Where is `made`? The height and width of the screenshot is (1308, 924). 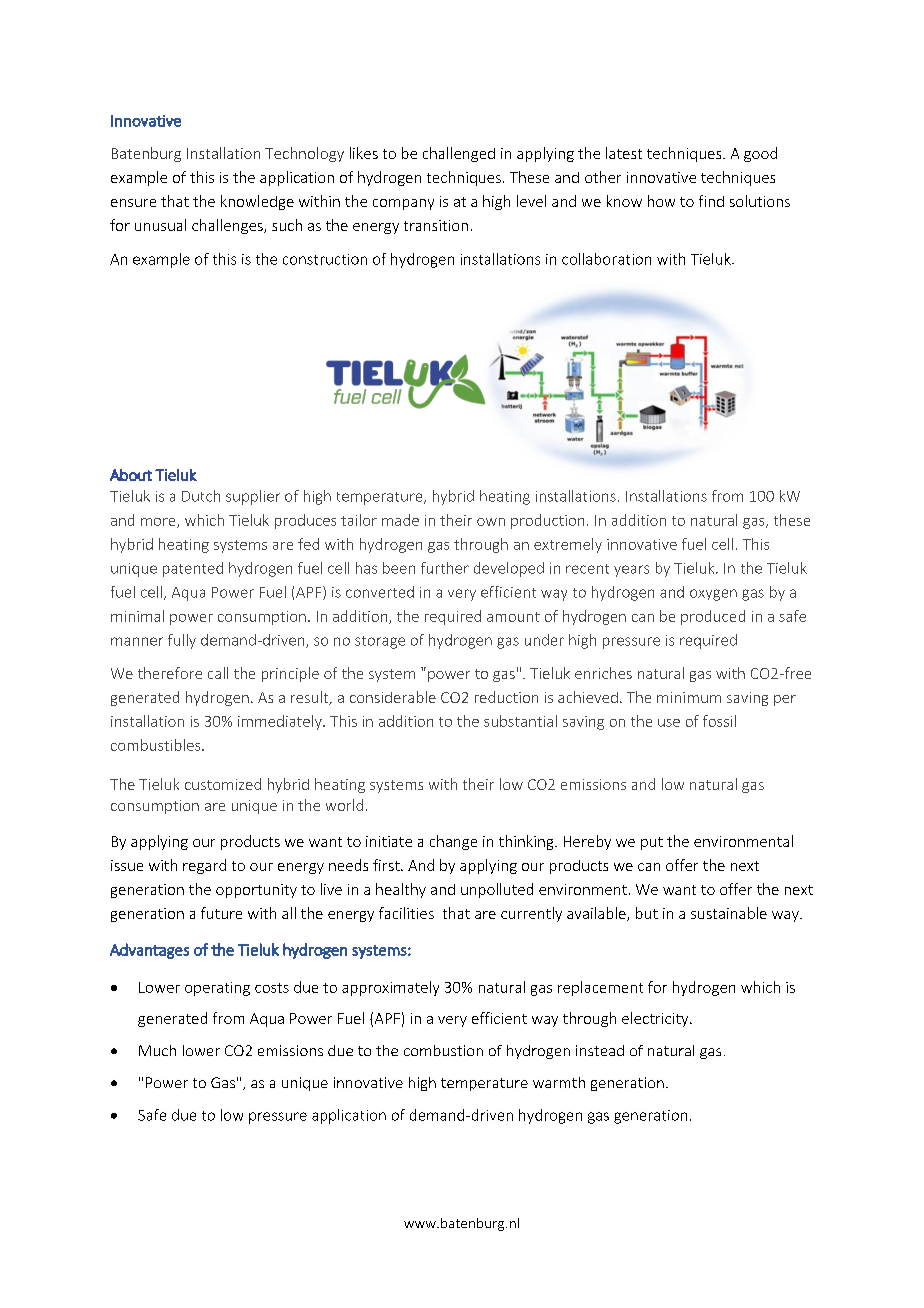 made is located at coordinates (400, 520).
